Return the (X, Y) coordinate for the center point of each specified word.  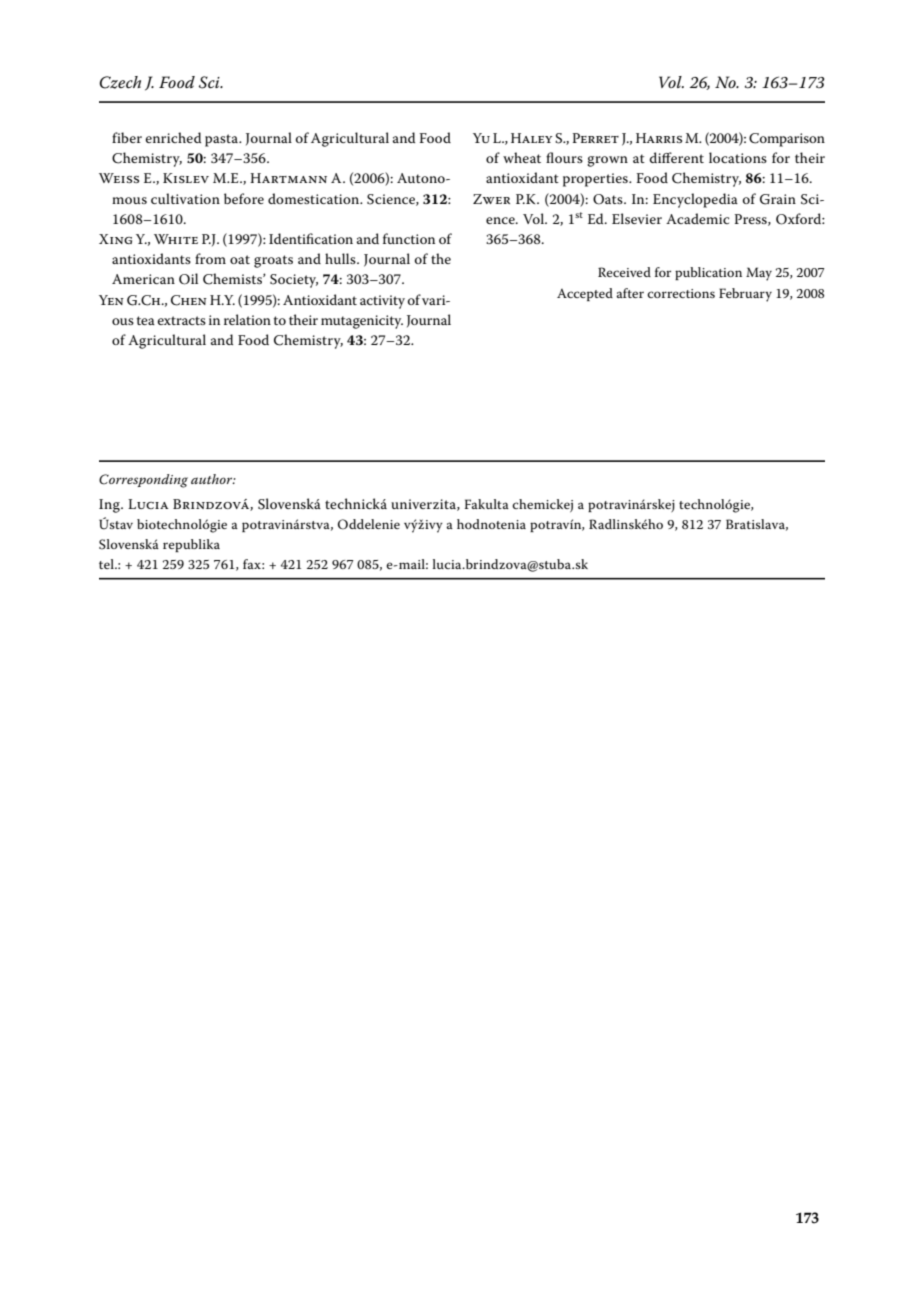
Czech (120, 82)
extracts (181, 320)
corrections (681, 293)
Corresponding (143, 481)
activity (382, 302)
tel (107, 564)
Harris (659, 138)
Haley (532, 138)
